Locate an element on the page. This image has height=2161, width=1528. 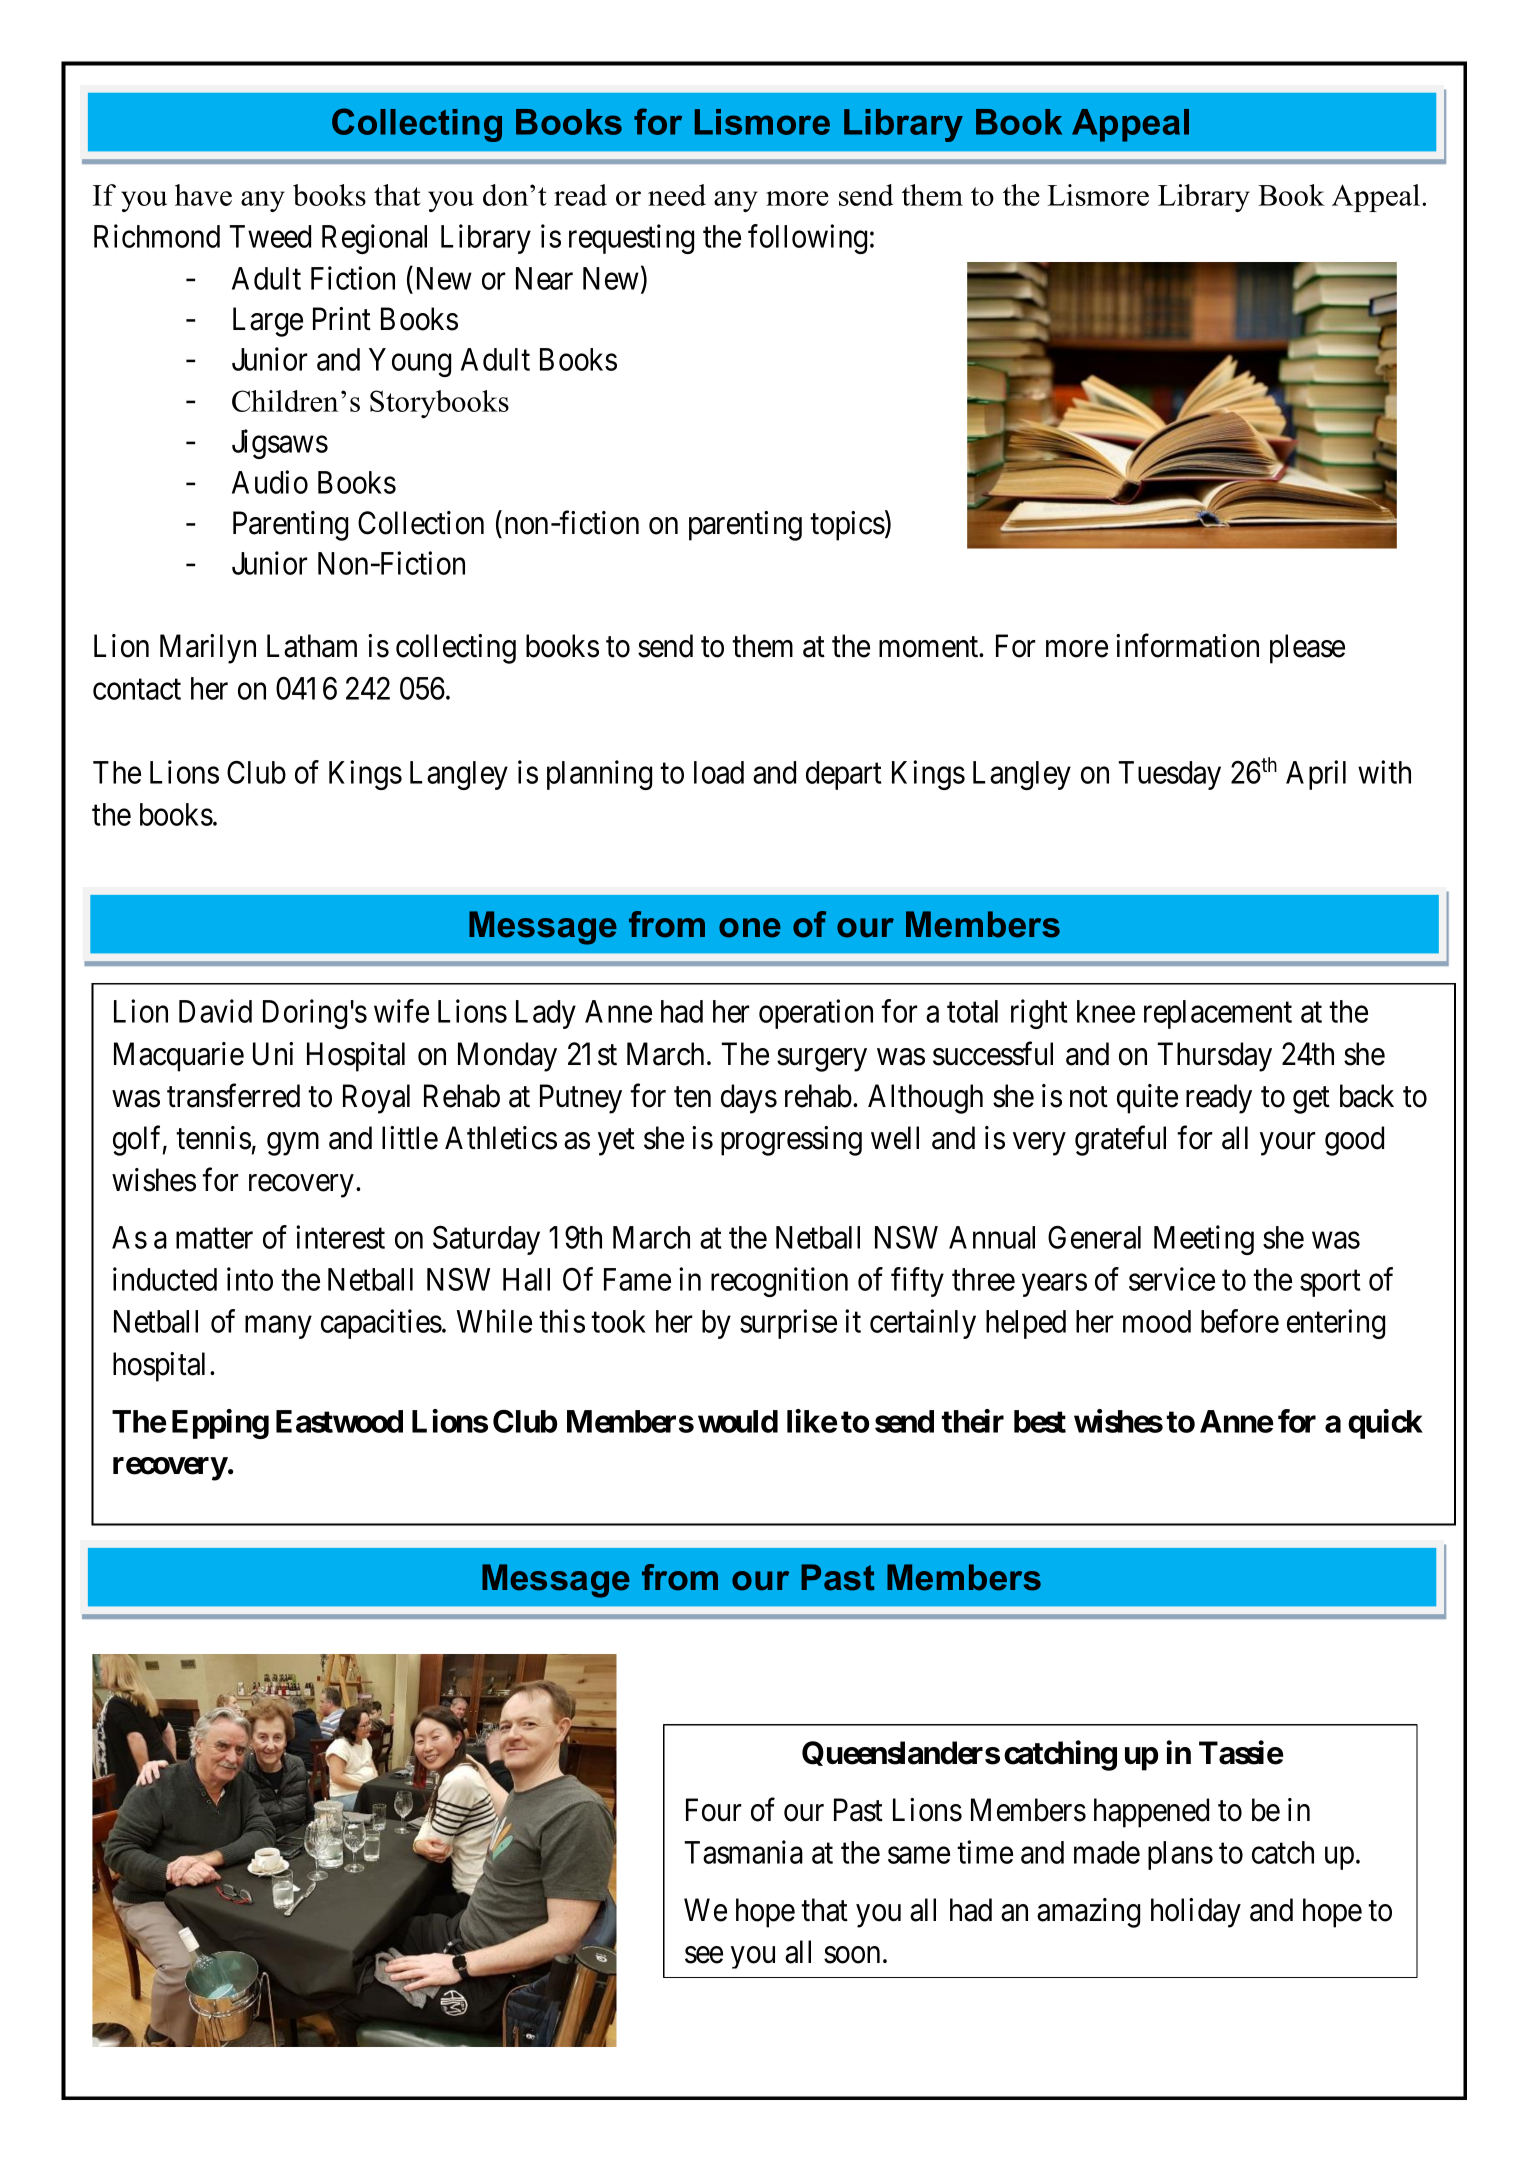
Tasmania is located at coordinates (744, 1852).
